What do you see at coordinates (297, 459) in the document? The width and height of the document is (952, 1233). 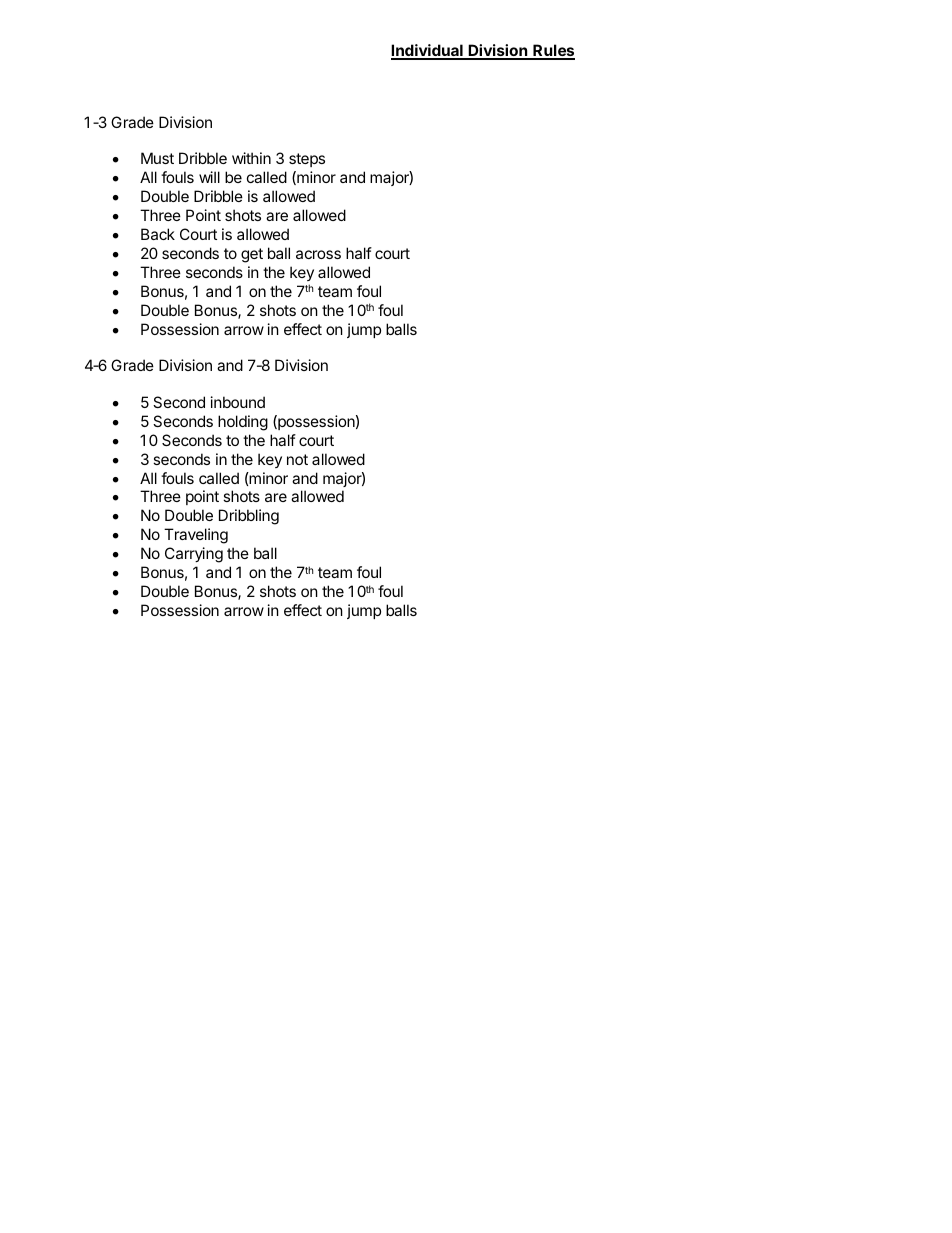 I see `not` at bounding box center [297, 459].
